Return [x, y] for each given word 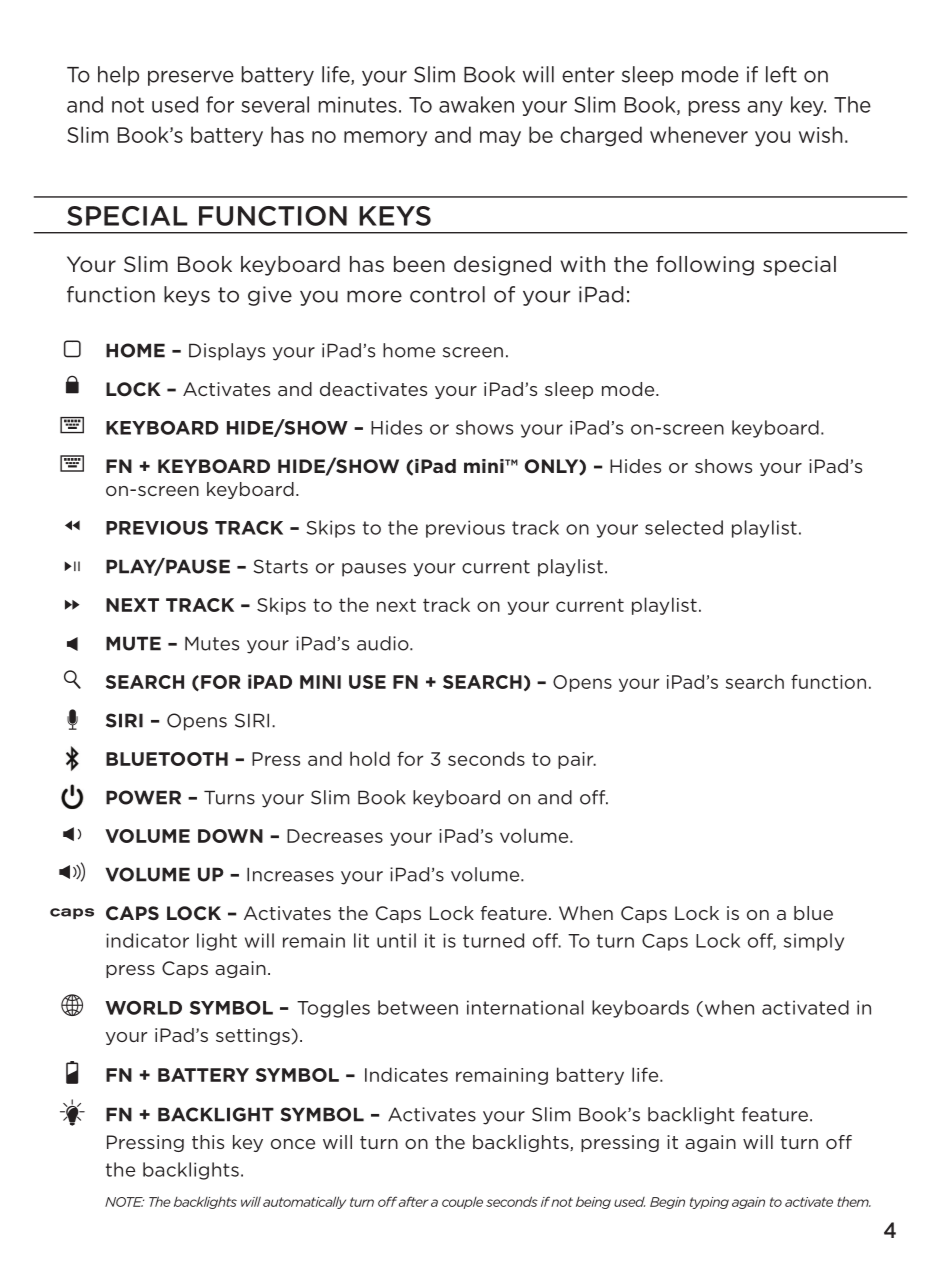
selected [684, 527]
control [447, 294]
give [270, 296]
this [208, 1142]
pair [577, 760]
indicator [147, 940]
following [705, 266]
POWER [143, 797]
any [765, 108]
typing [709, 1203]
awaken [476, 104]
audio [384, 643]
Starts [281, 566]
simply [814, 942]
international [525, 1007]
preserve [191, 78]
